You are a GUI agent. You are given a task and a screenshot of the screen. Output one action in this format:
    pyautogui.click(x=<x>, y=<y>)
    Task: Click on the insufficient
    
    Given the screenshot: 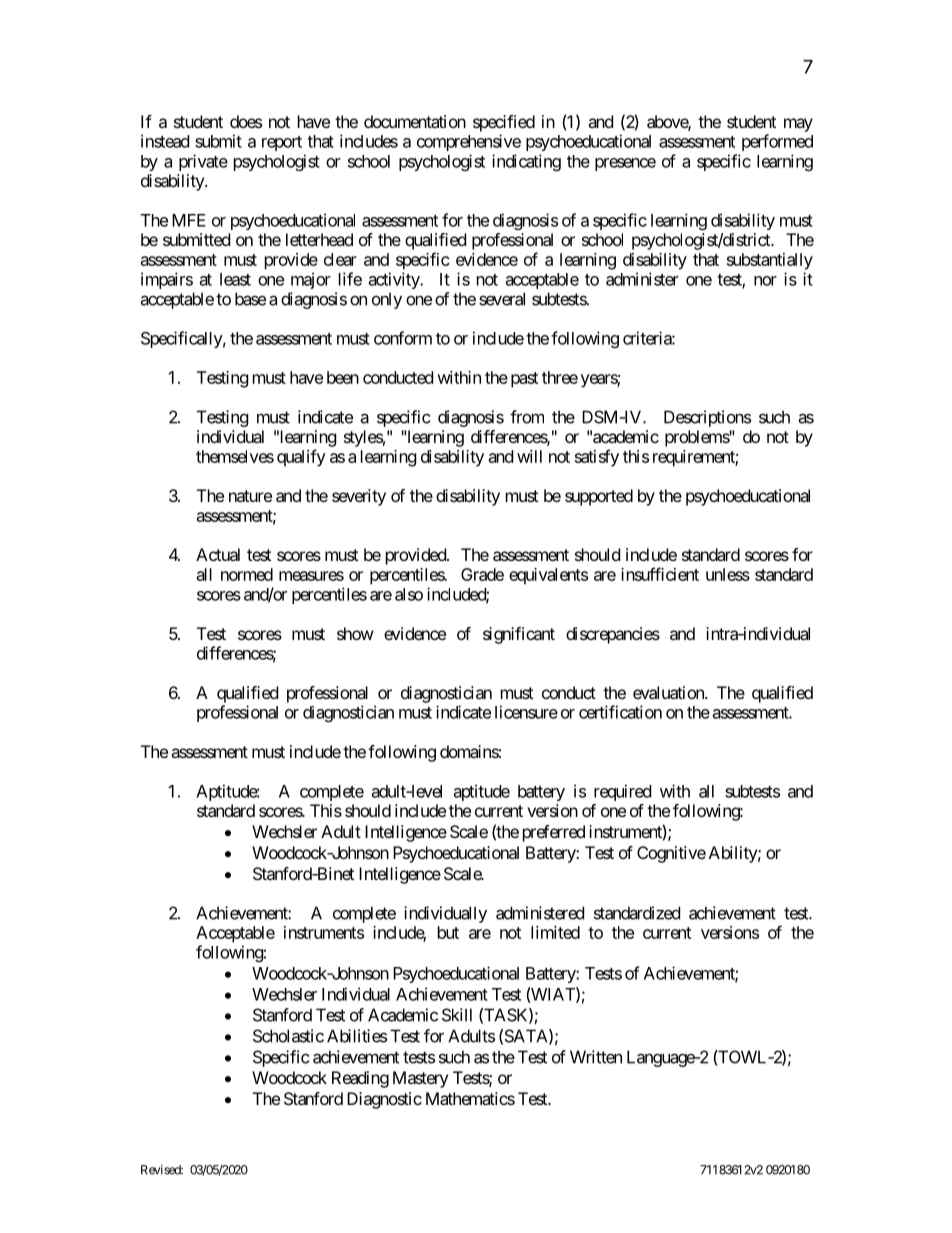 What is the action you would take?
    pyautogui.click(x=660, y=574)
